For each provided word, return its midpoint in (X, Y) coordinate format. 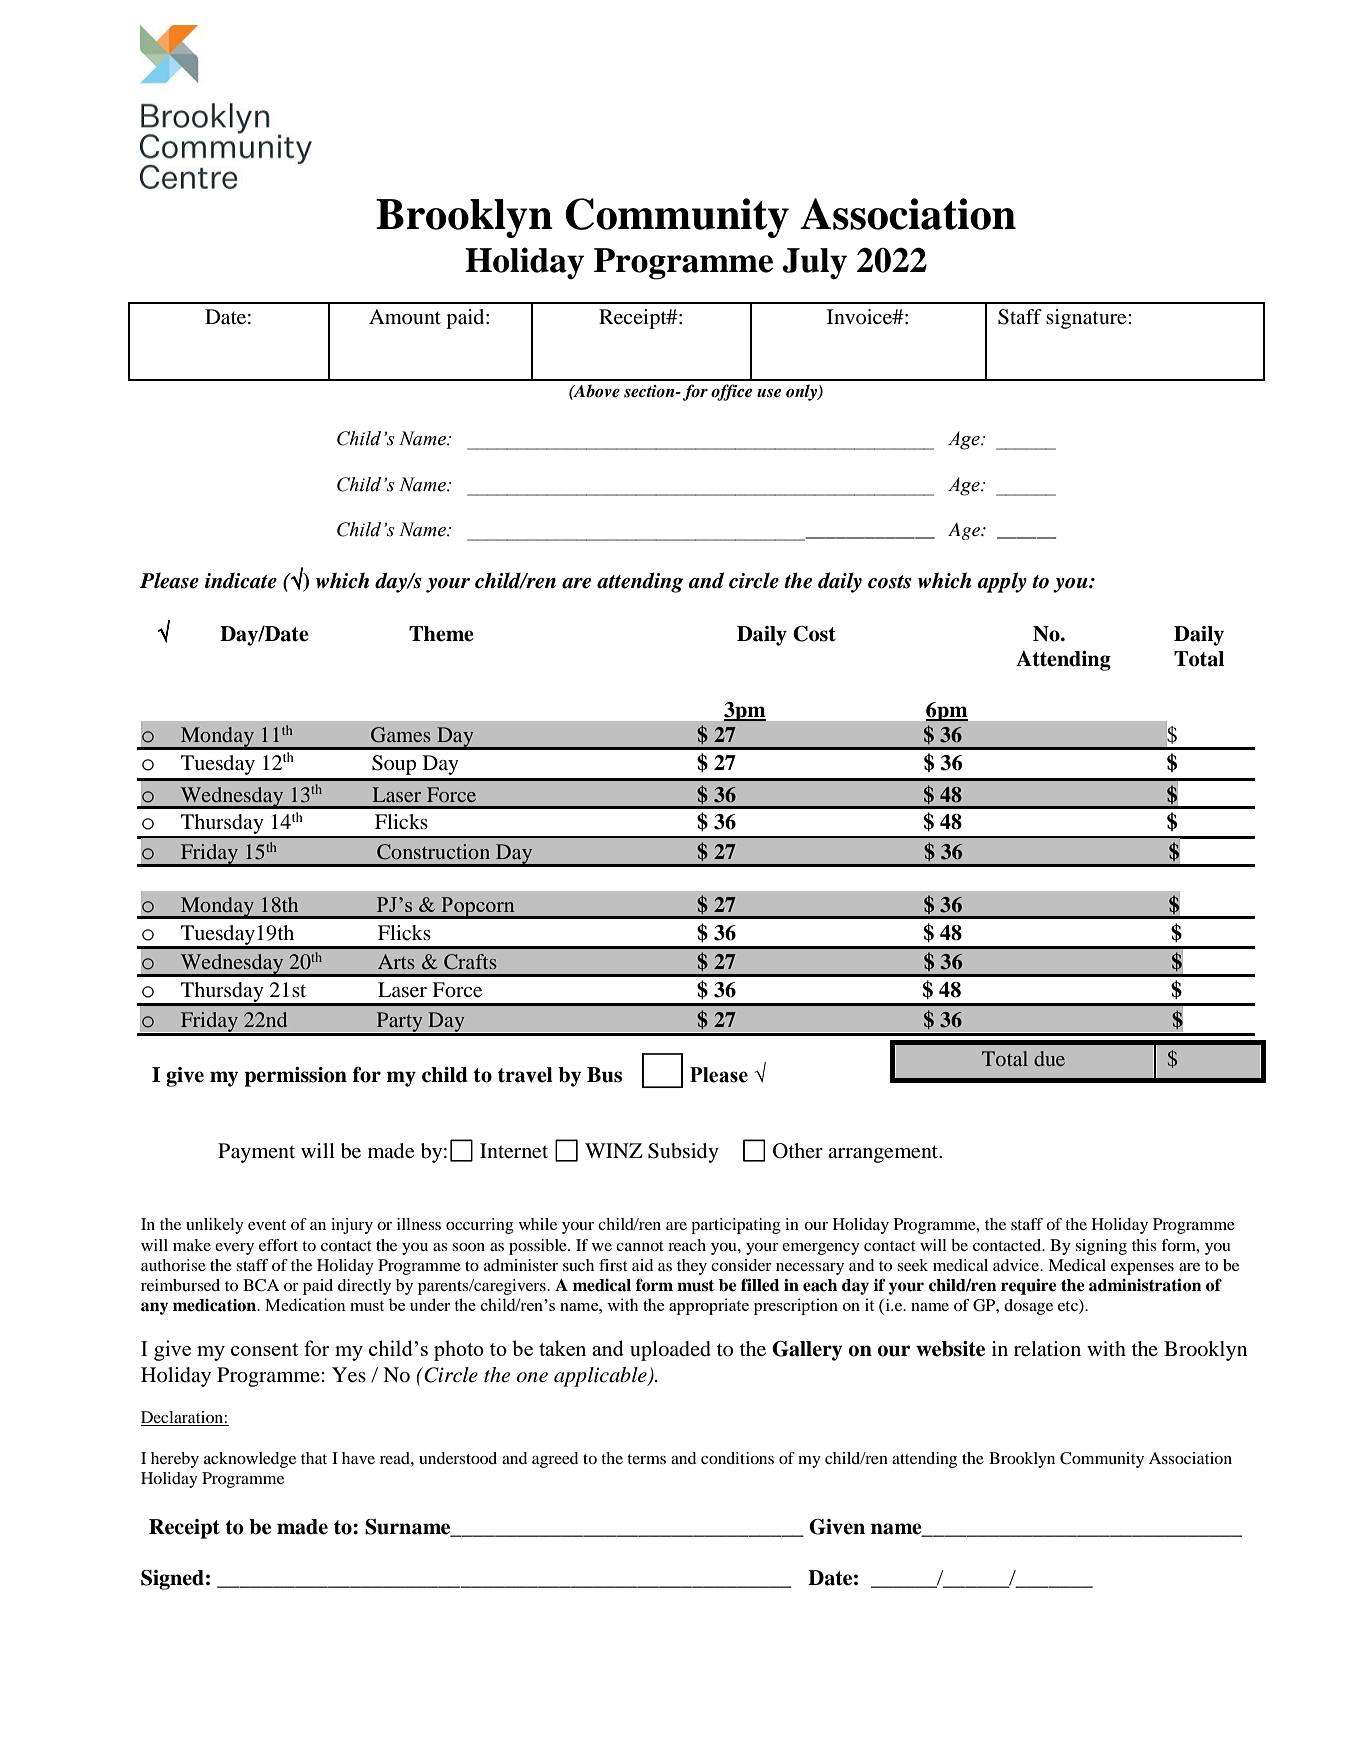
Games (401, 735)
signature (1087, 319)
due (1049, 1058)
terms (646, 1459)
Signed (172, 1580)
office (731, 392)
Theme (441, 634)
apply (1002, 582)
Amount (405, 316)
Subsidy (683, 1153)
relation (1047, 1349)
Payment (256, 1153)
